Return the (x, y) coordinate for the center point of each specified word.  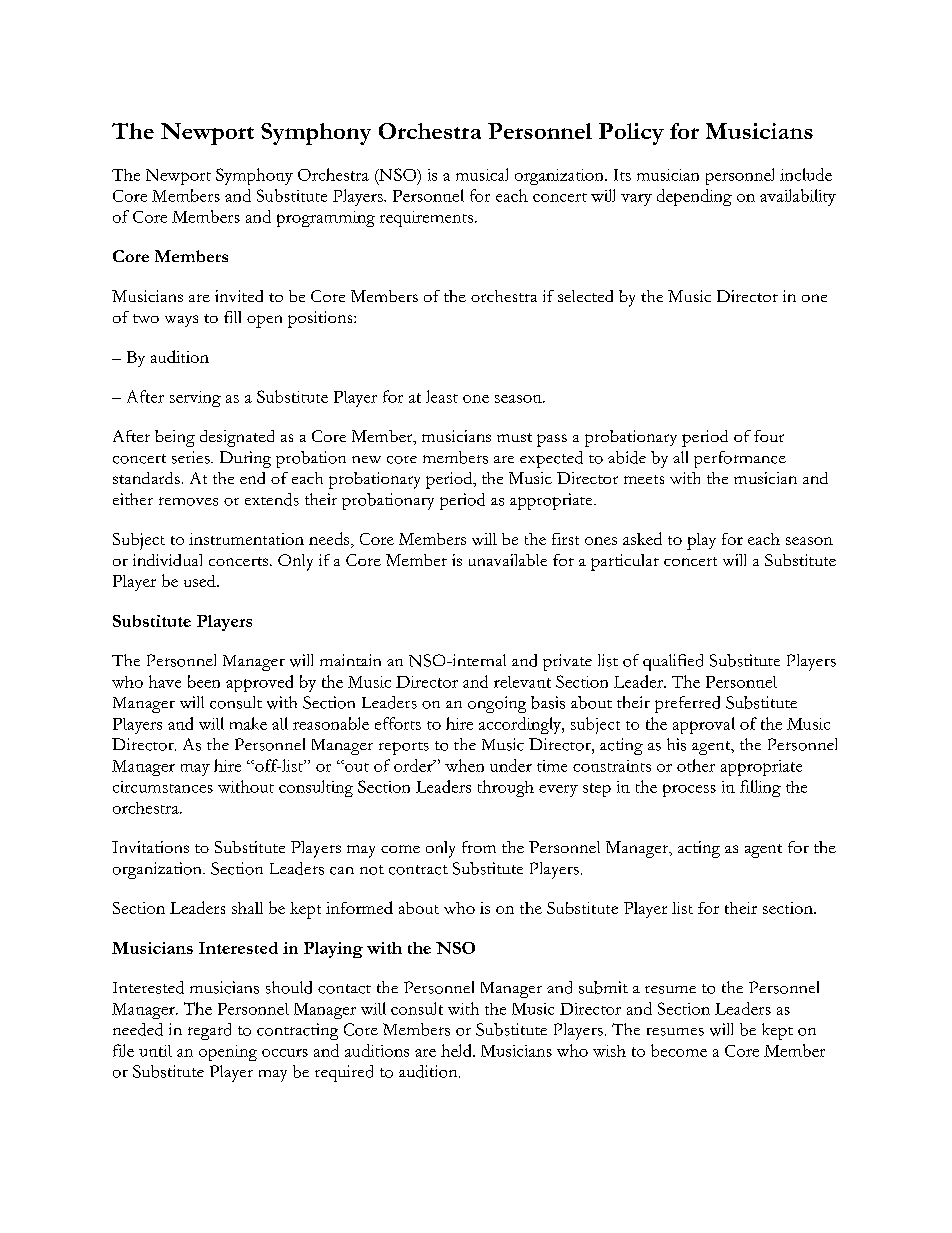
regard (209, 1031)
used (201, 581)
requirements (426, 219)
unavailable (508, 560)
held (457, 1050)
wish (609, 1051)
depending (694, 197)
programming (326, 219)
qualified (673, 662)
